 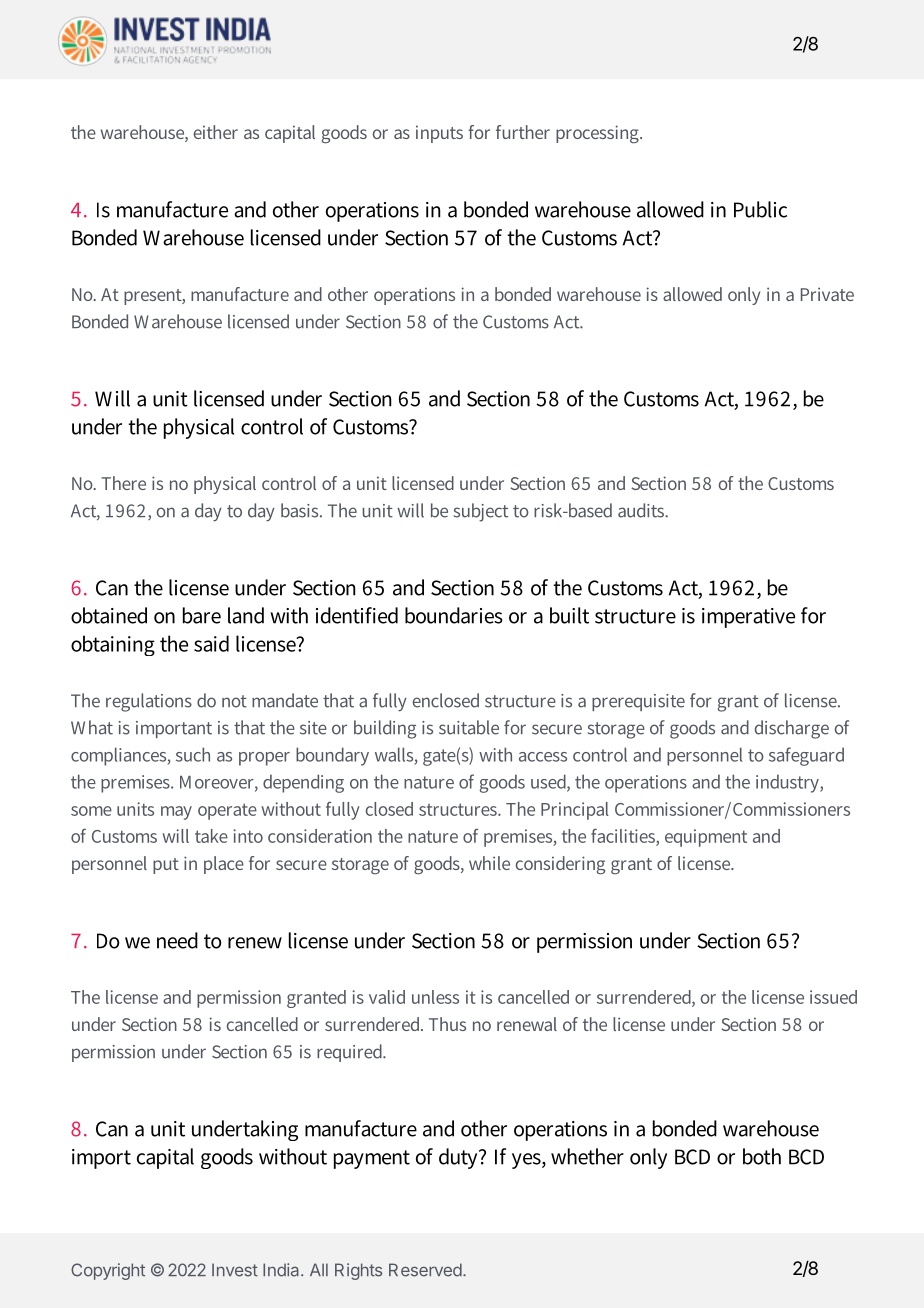 I want to click on There, so click(x=123, y=483).
